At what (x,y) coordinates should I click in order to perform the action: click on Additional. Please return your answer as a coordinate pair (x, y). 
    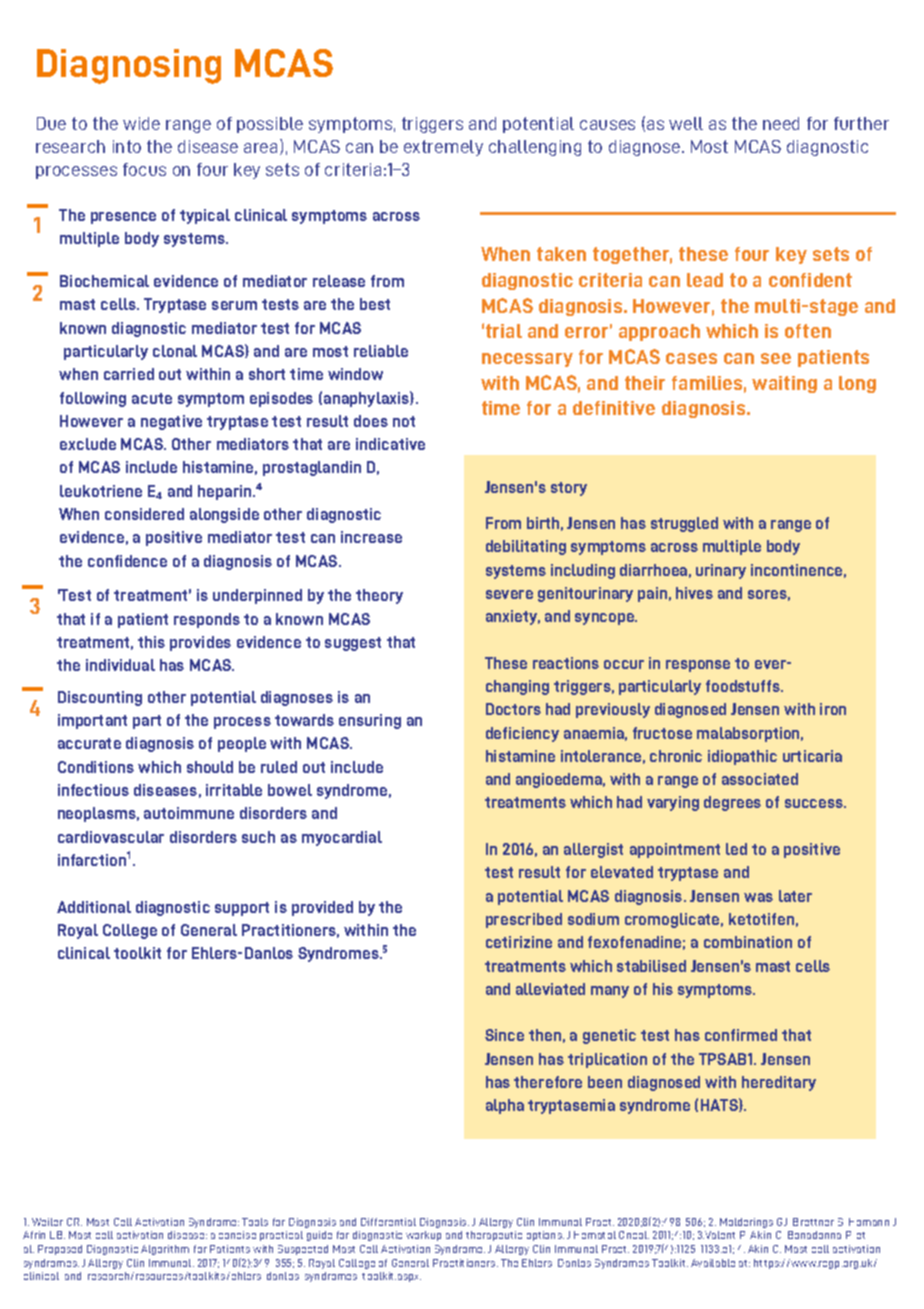
    Looking at the image, I should click on (94, 907).
